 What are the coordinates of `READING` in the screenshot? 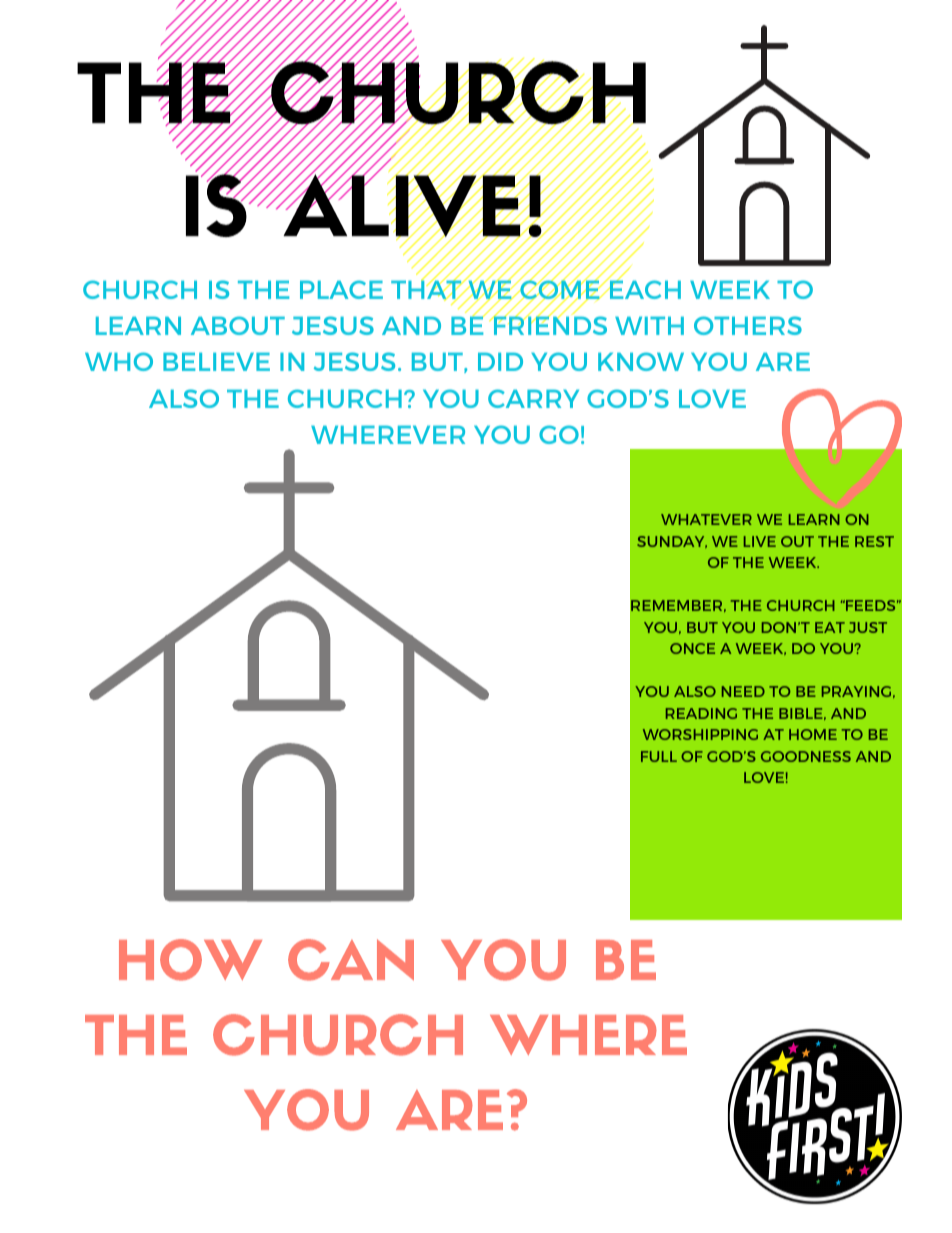 It's located at (701, 713).
